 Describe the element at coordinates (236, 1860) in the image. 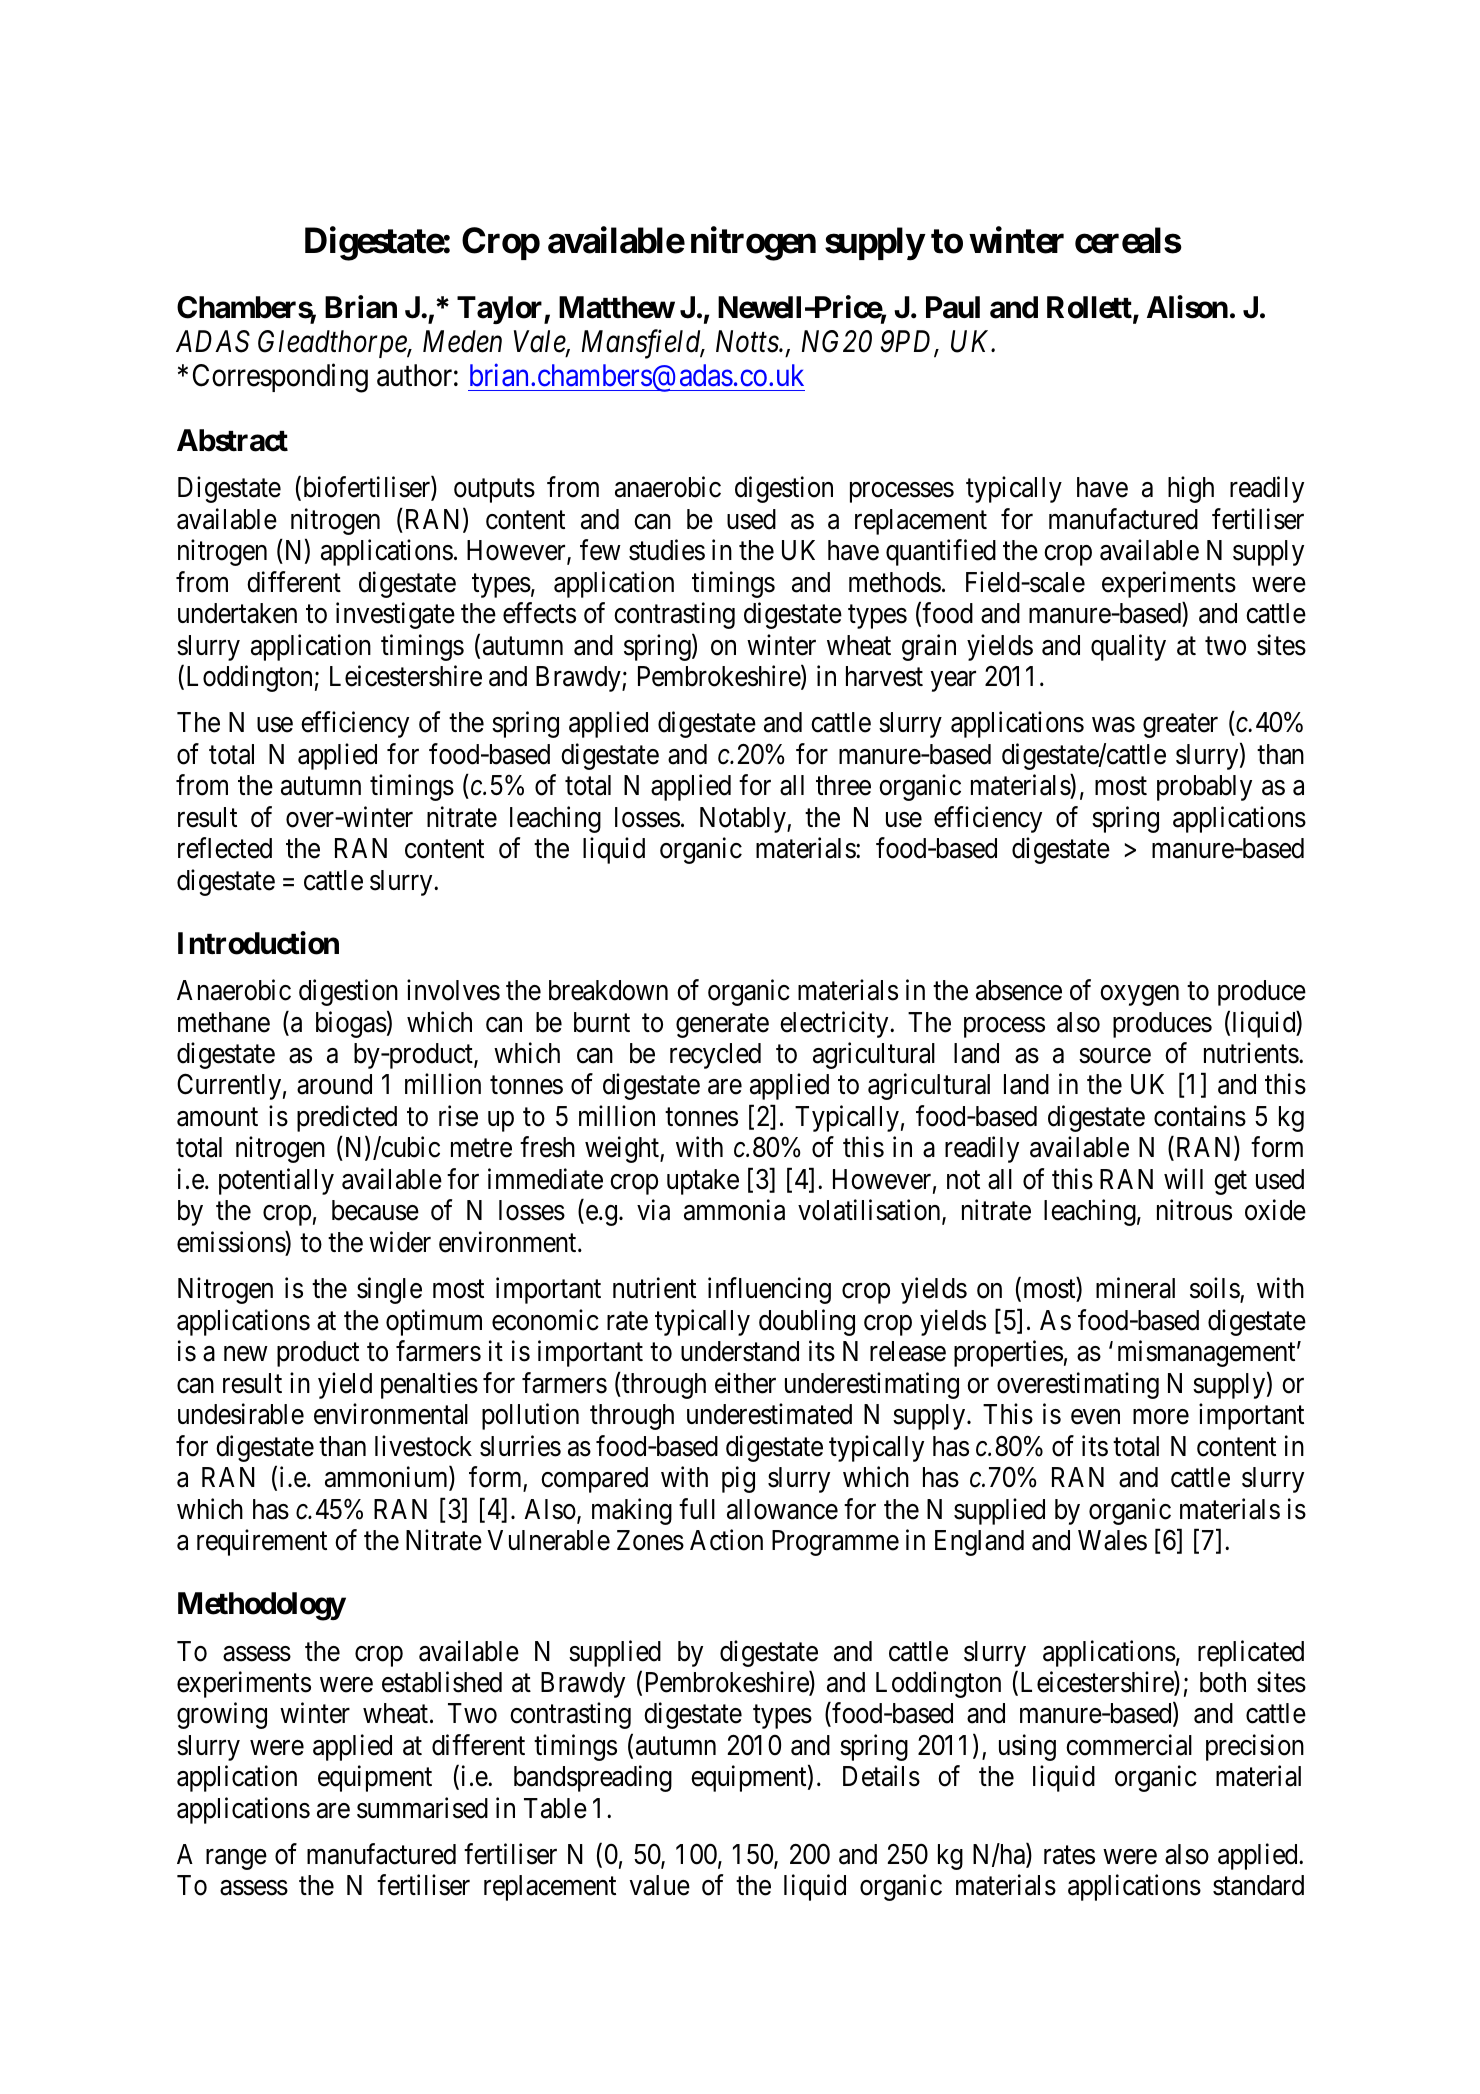

I see `range` at that location.
